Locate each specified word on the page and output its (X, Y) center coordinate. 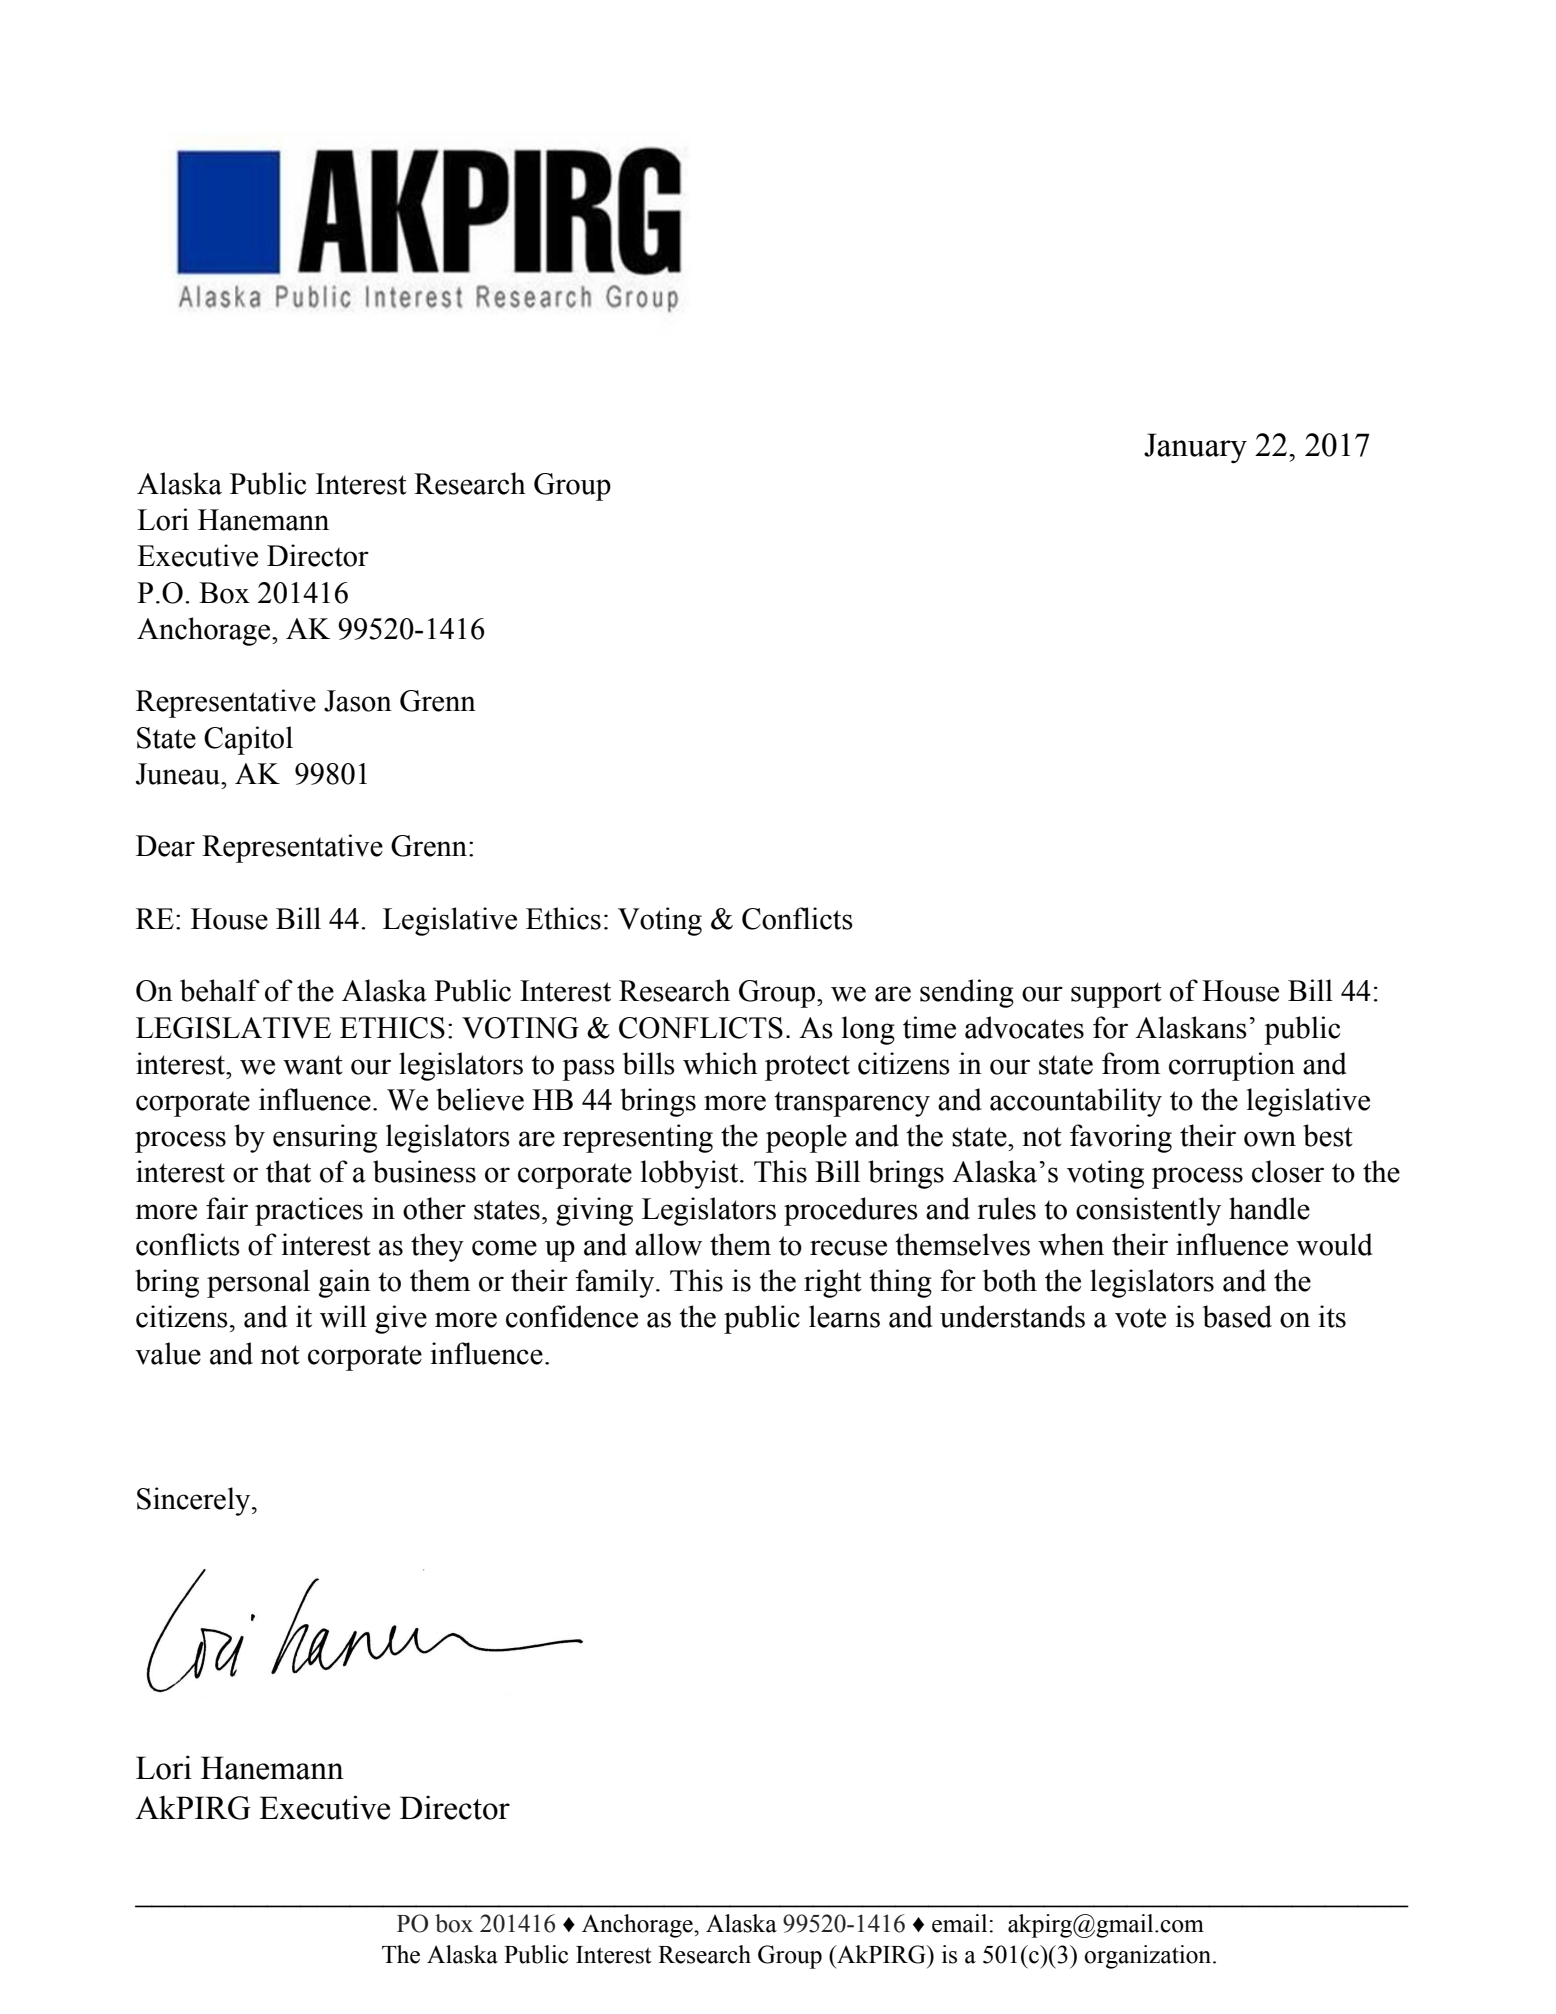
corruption (1232, 1066)
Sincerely (195, 1501)
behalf (220, 990)
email (961, 1923)
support (1116, 995)
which (720, 1063)
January (1195, 448)
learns (844, 1316)
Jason (358, 701)
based (1237, 1316)
